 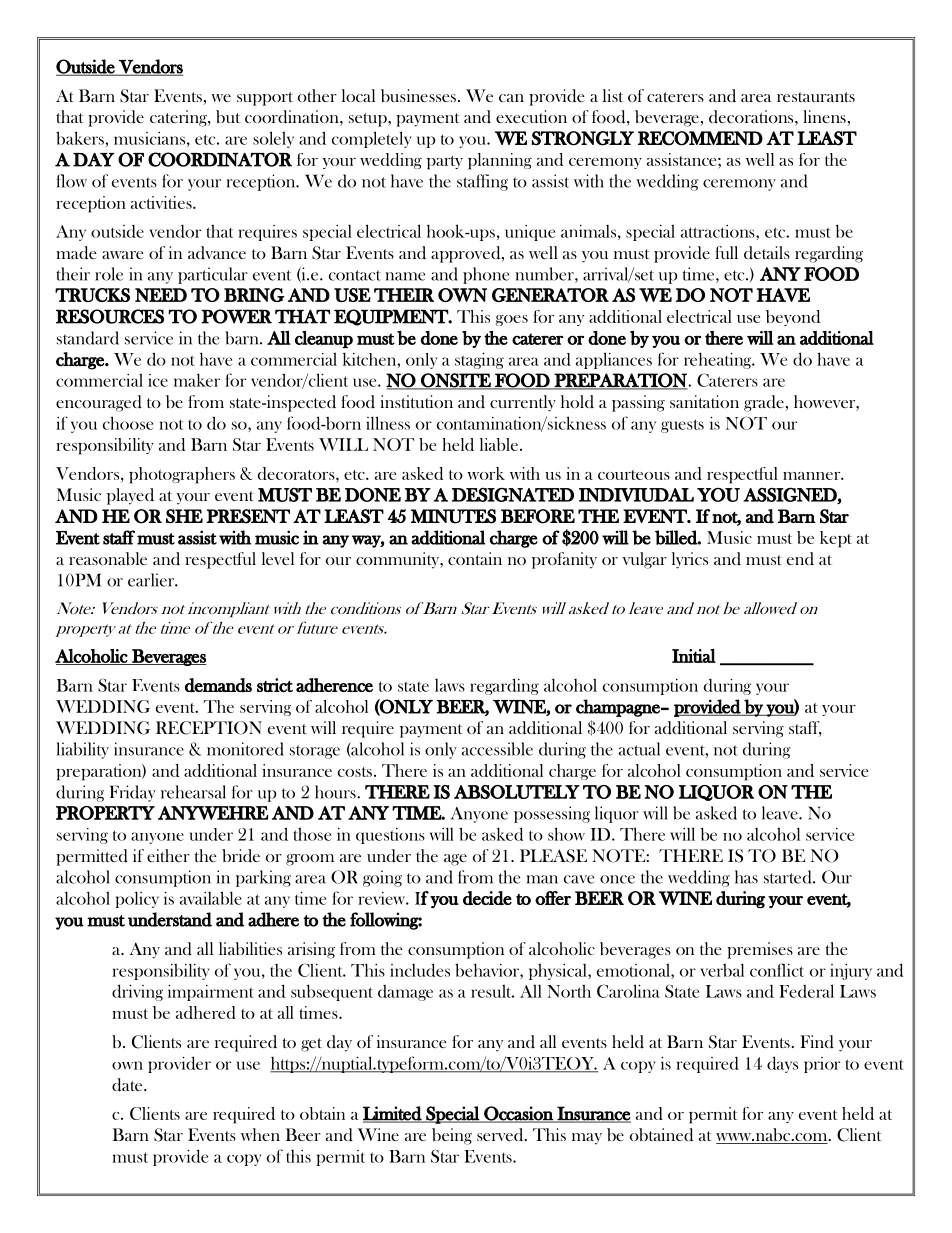 What do you see at coordinates (764, 403) in the page?
I see `grade` at bounding box center [764, 403].
